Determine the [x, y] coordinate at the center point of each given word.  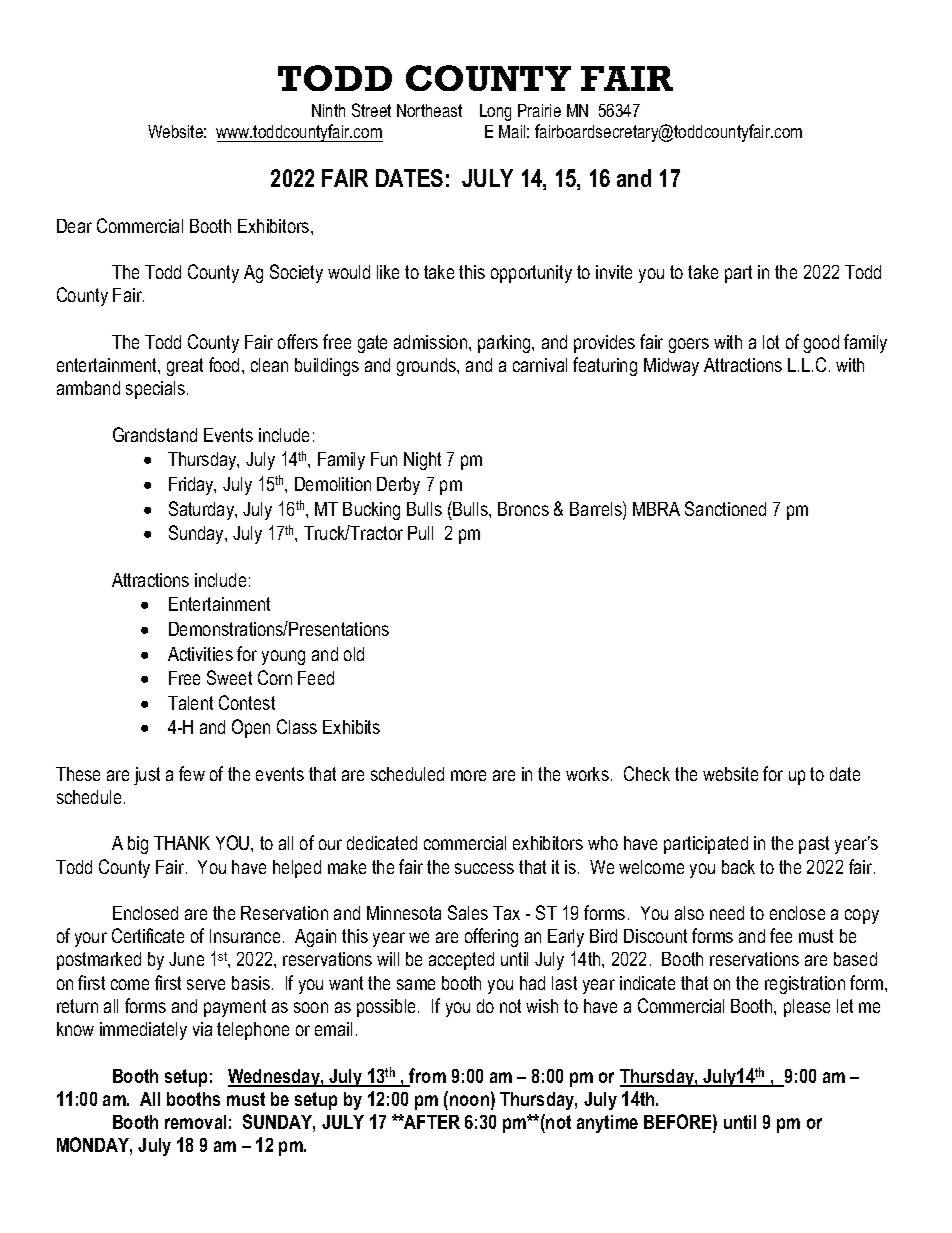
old [354, 654]
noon [469, 1100]
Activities [200, 654]
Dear [74, 226]
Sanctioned [725, 508]
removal [195, 1122]
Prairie [539, 110]
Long [495, 112]
